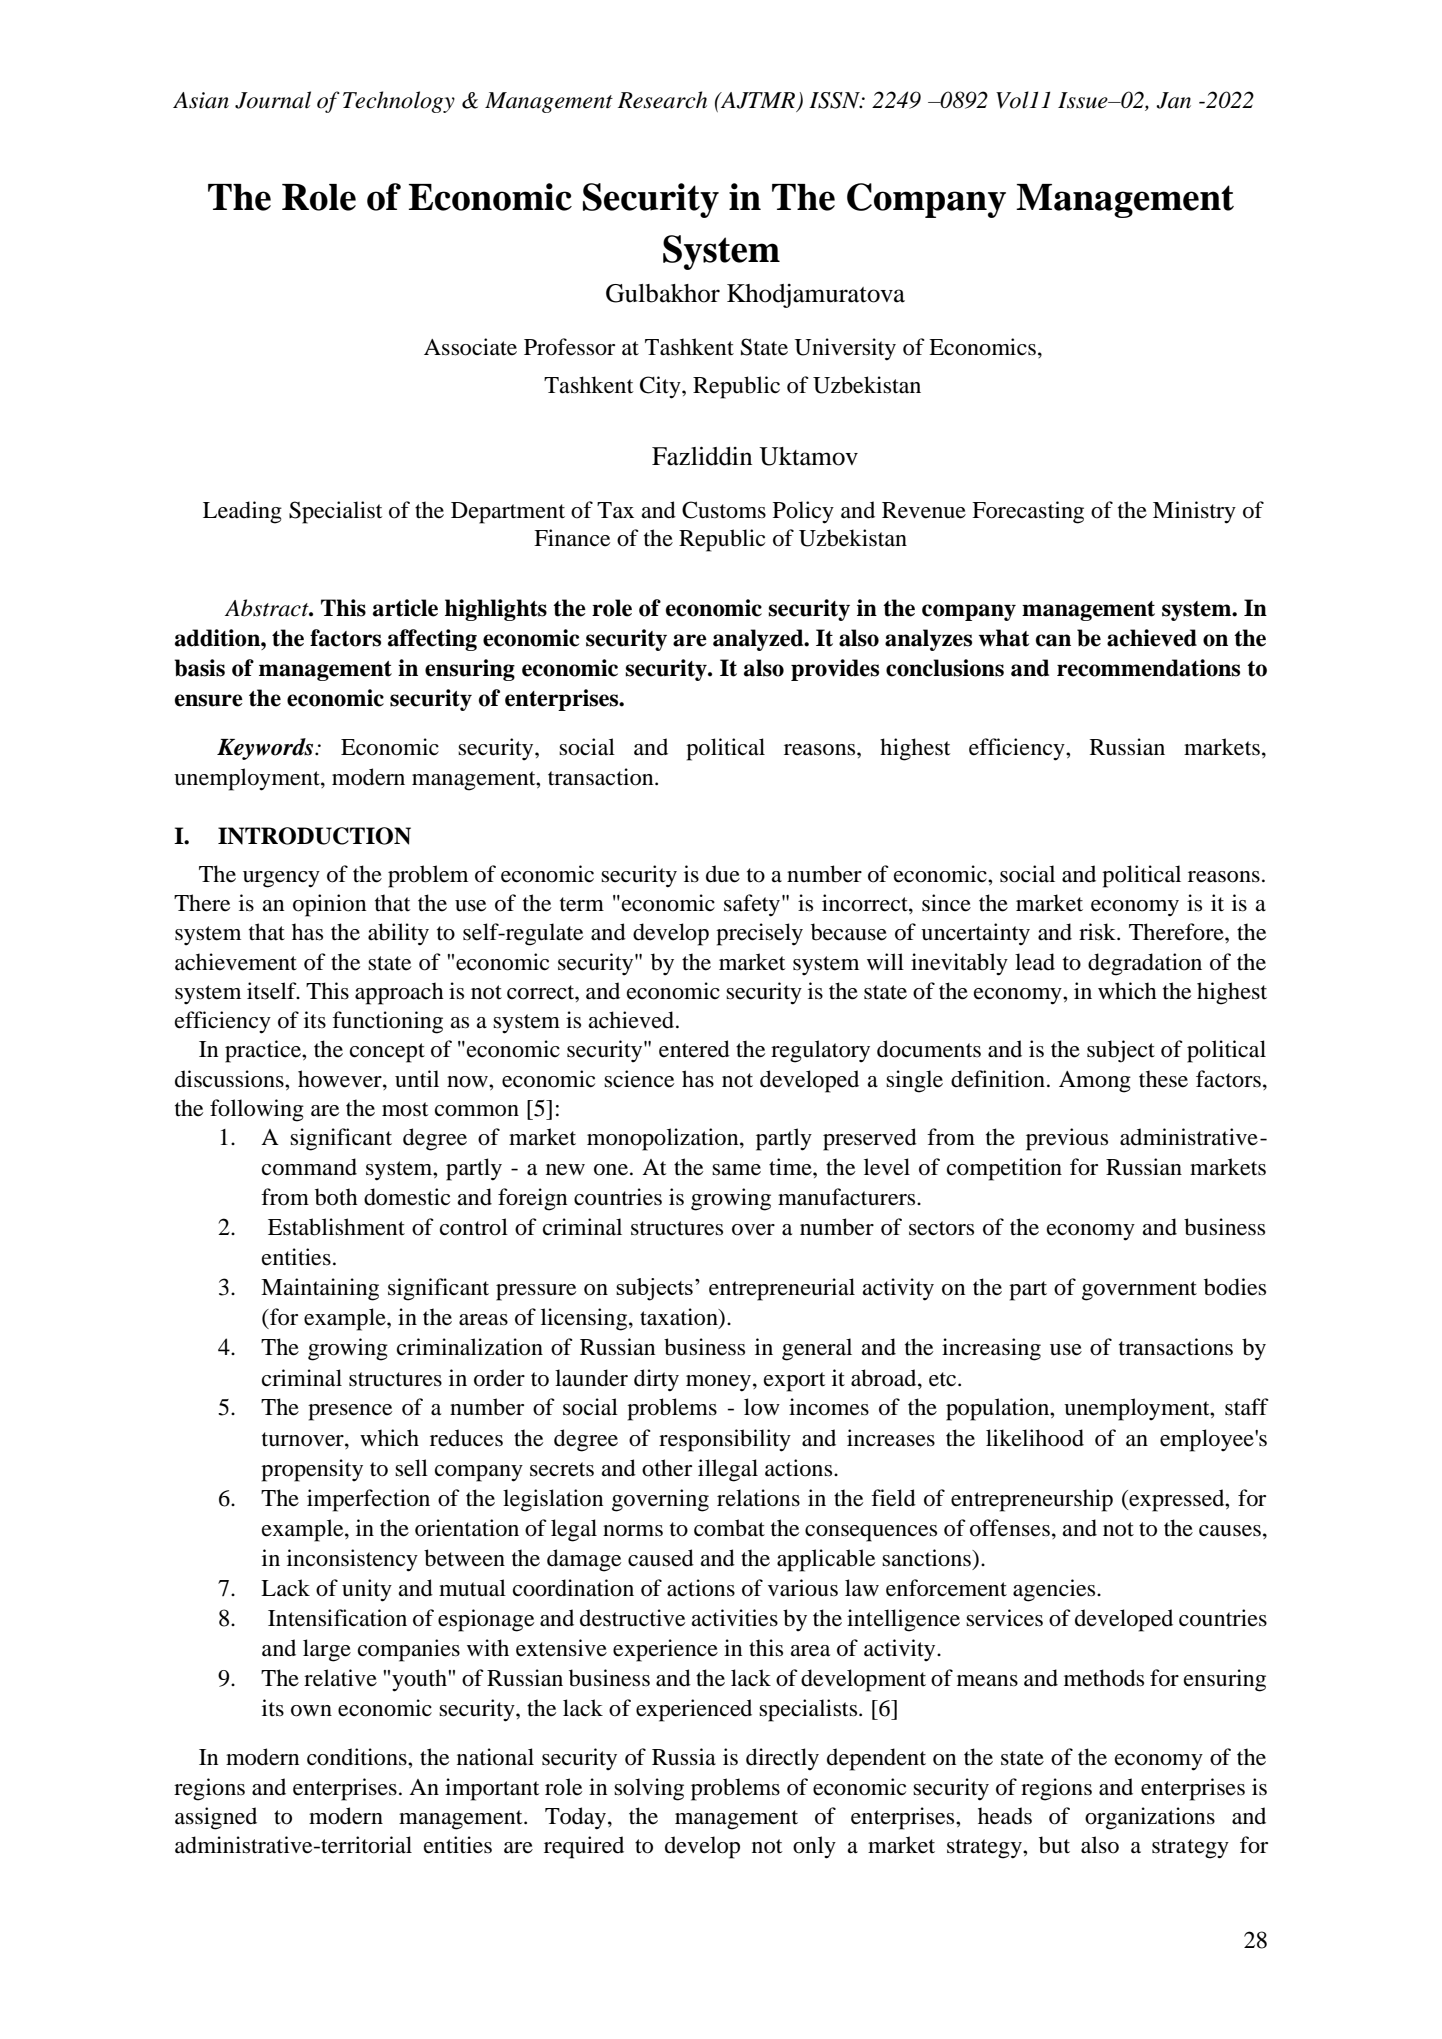 The image size is (1442, 2039). I want to click on Journal, so click(273, 100).
